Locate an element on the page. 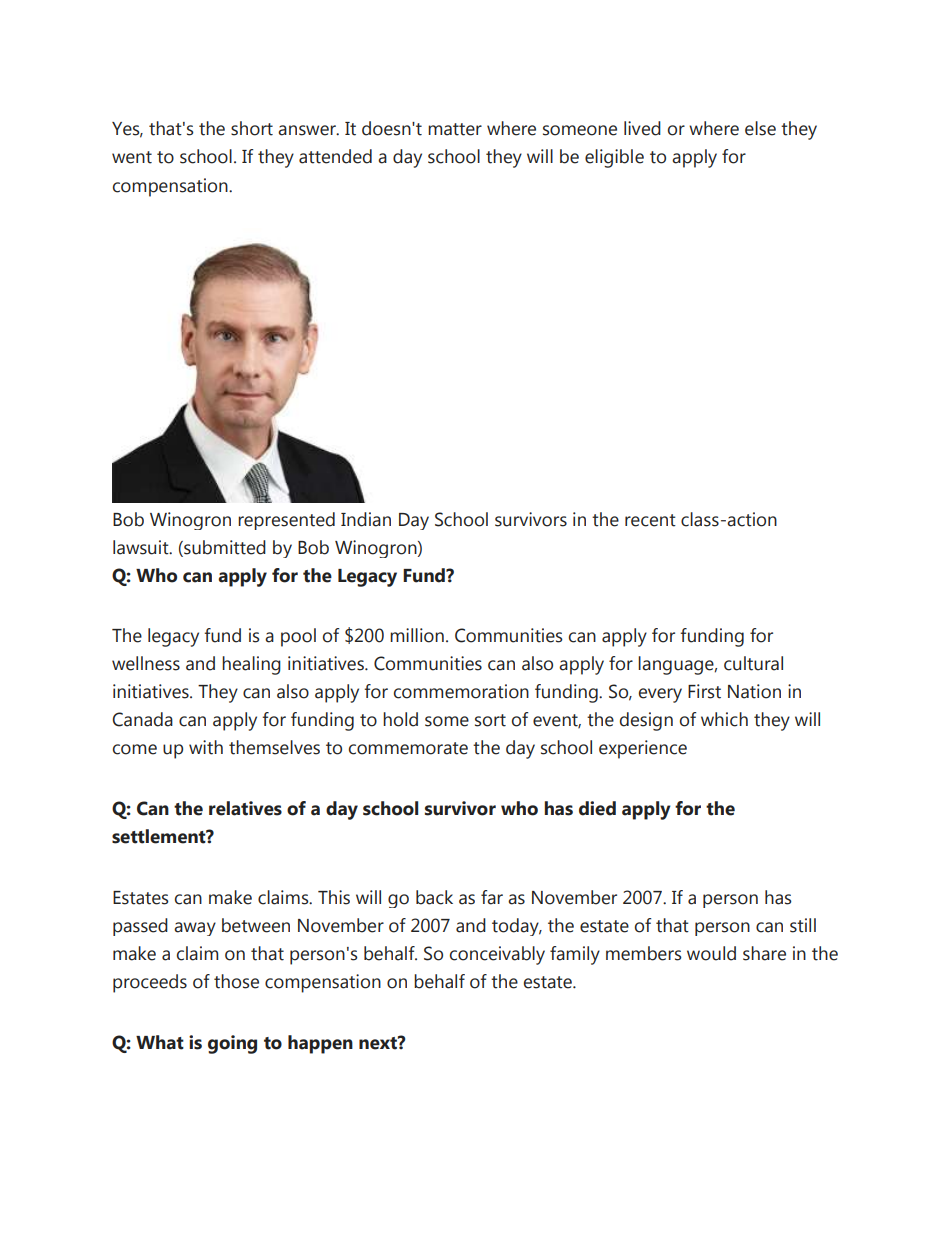 This document has height=1233, width=952. would is located at coordinates (711, 953).
